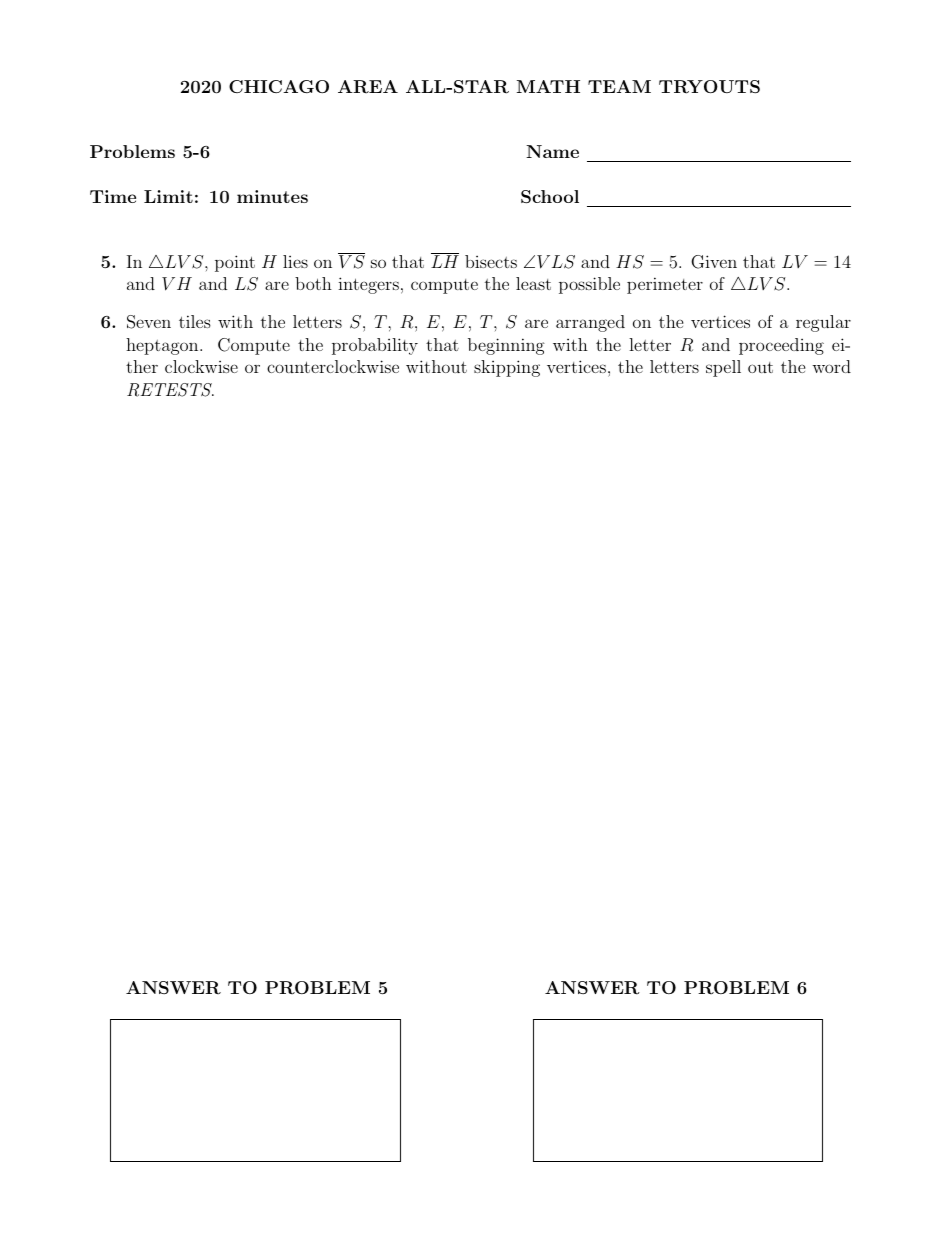 Image resolution: width=952 pixels, height=1233 pixels. Describe the element at coordinates (375, 346) in the image. I see `probability` at that location.
